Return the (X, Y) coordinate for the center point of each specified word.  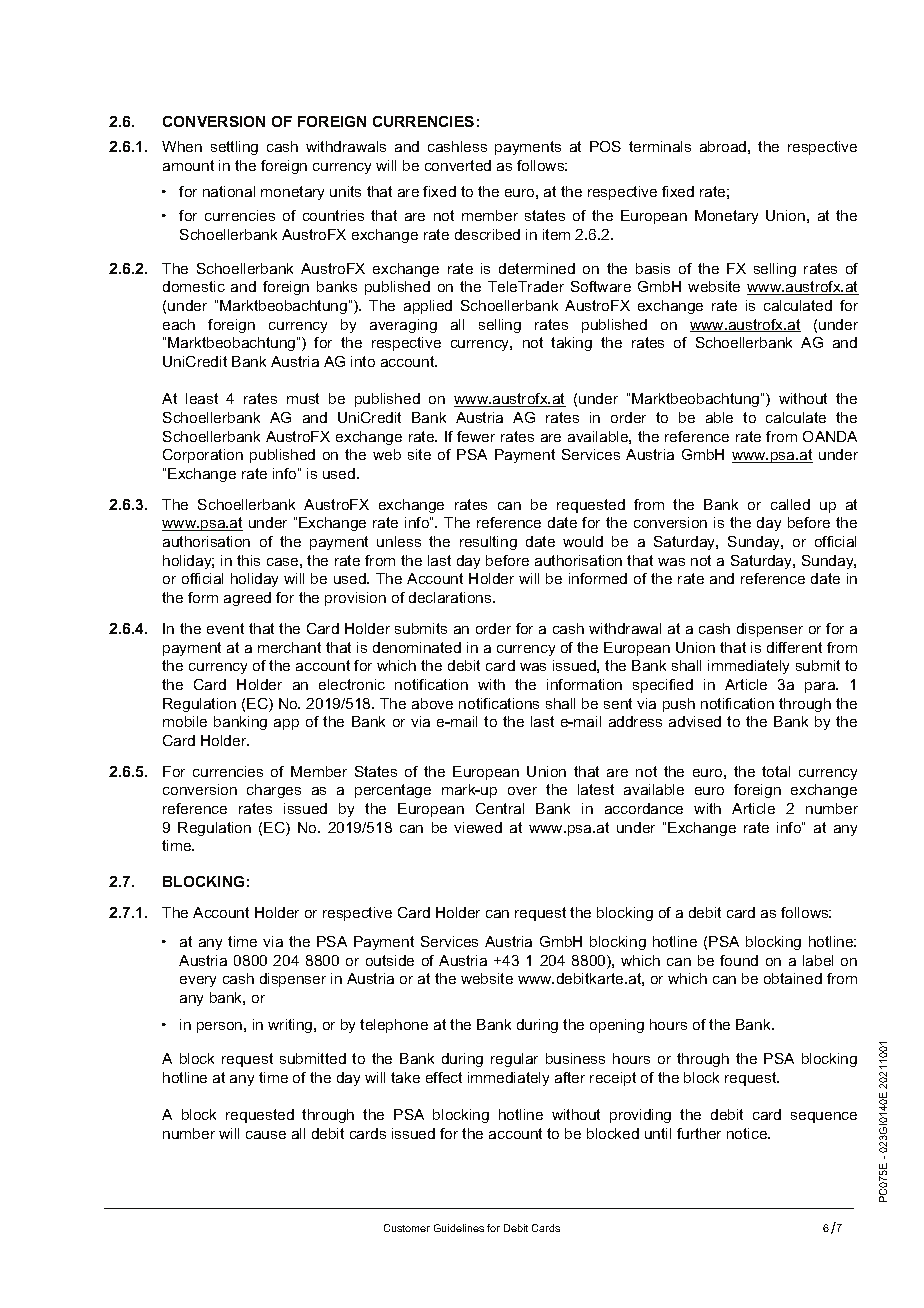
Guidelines (459, 1228)
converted (458, 165)
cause (266, 1135)
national (229, 191)
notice (748, 1133)
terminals (660, 146)
